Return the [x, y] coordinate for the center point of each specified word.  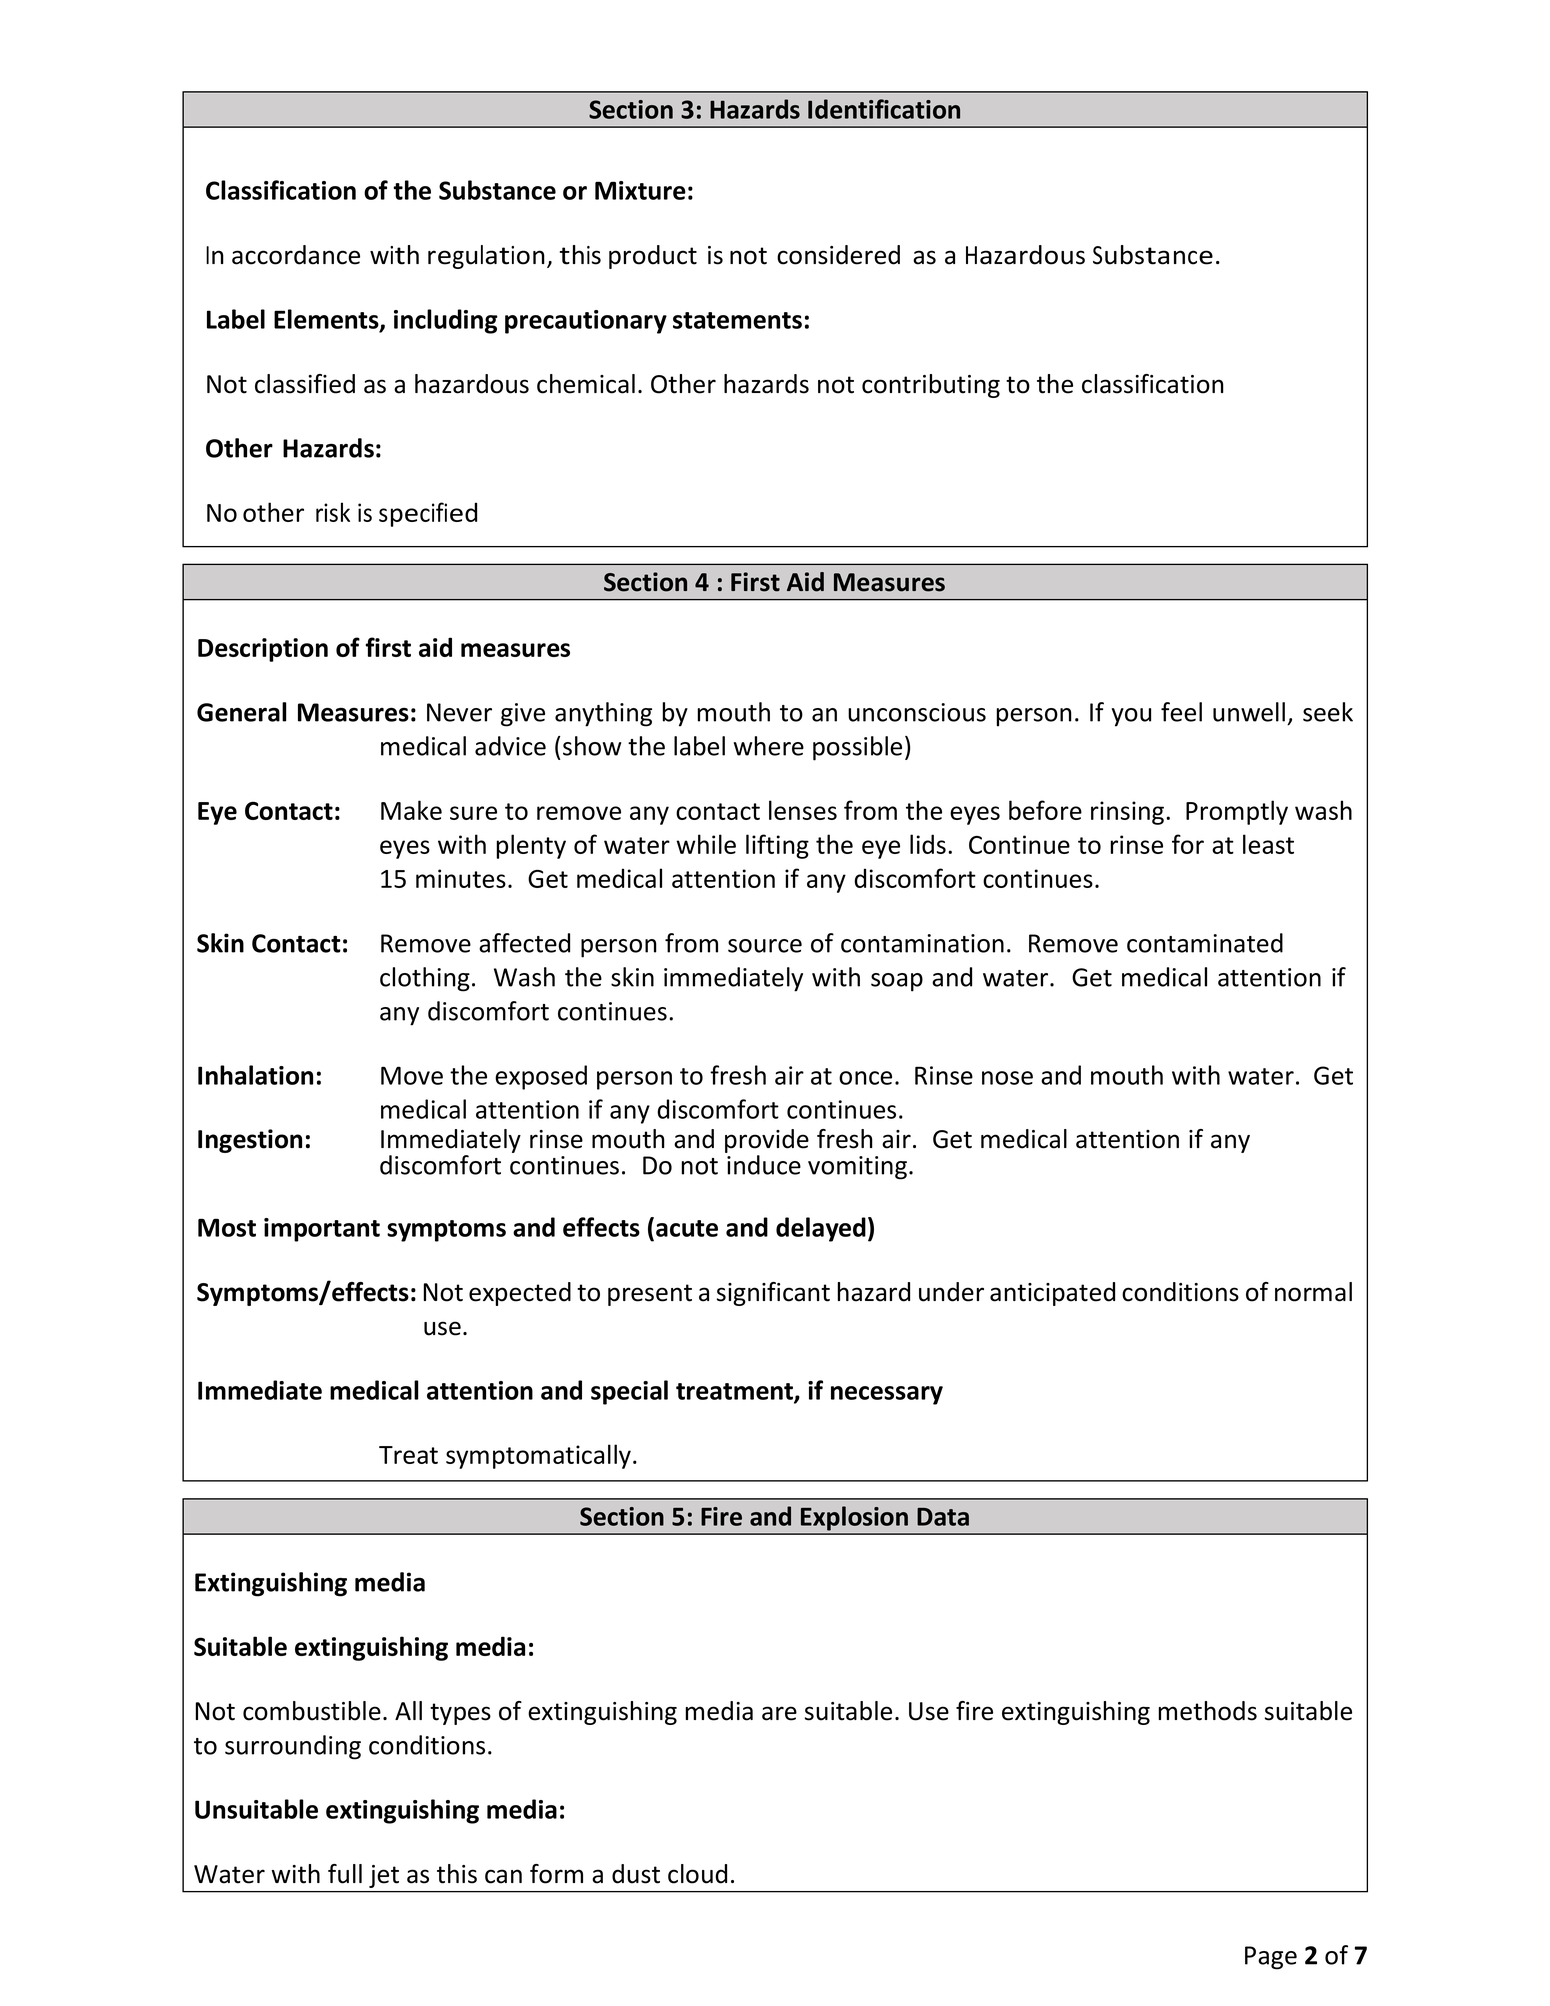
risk [333, 512]
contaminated [1205, 943]
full [345, 1874]
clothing [425, 979]
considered [838, 255]
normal [1313, 1292]
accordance [296, 255]
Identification [884, 109]
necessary [887, 1395]
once [865, 1078]
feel [1181, 712]
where [769, 746]
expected [520, 1294]
